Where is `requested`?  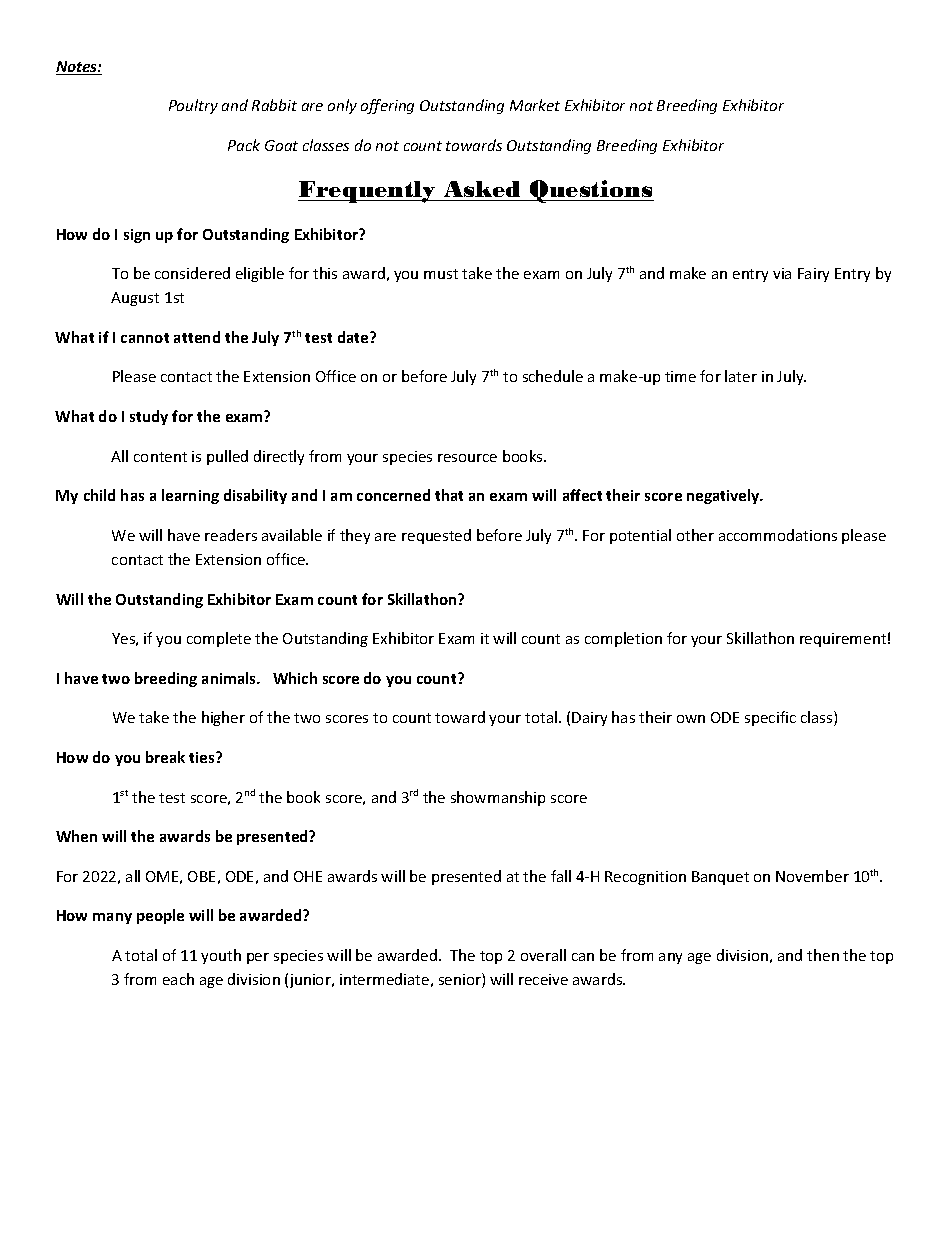
requested is located at coordinates (436, 536).
